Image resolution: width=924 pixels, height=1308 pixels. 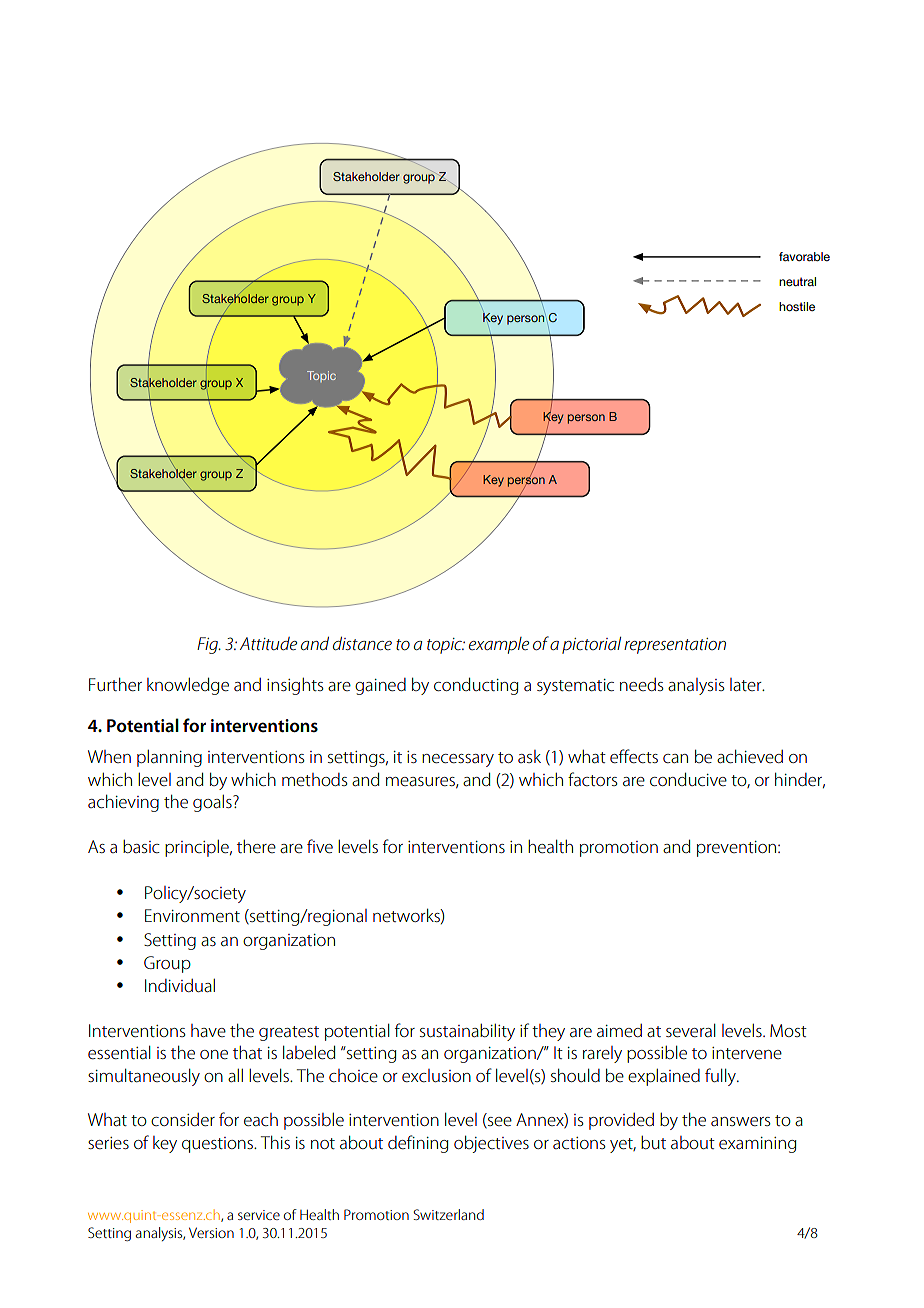 I want to click on Version, so click(x=211, y=1232).
